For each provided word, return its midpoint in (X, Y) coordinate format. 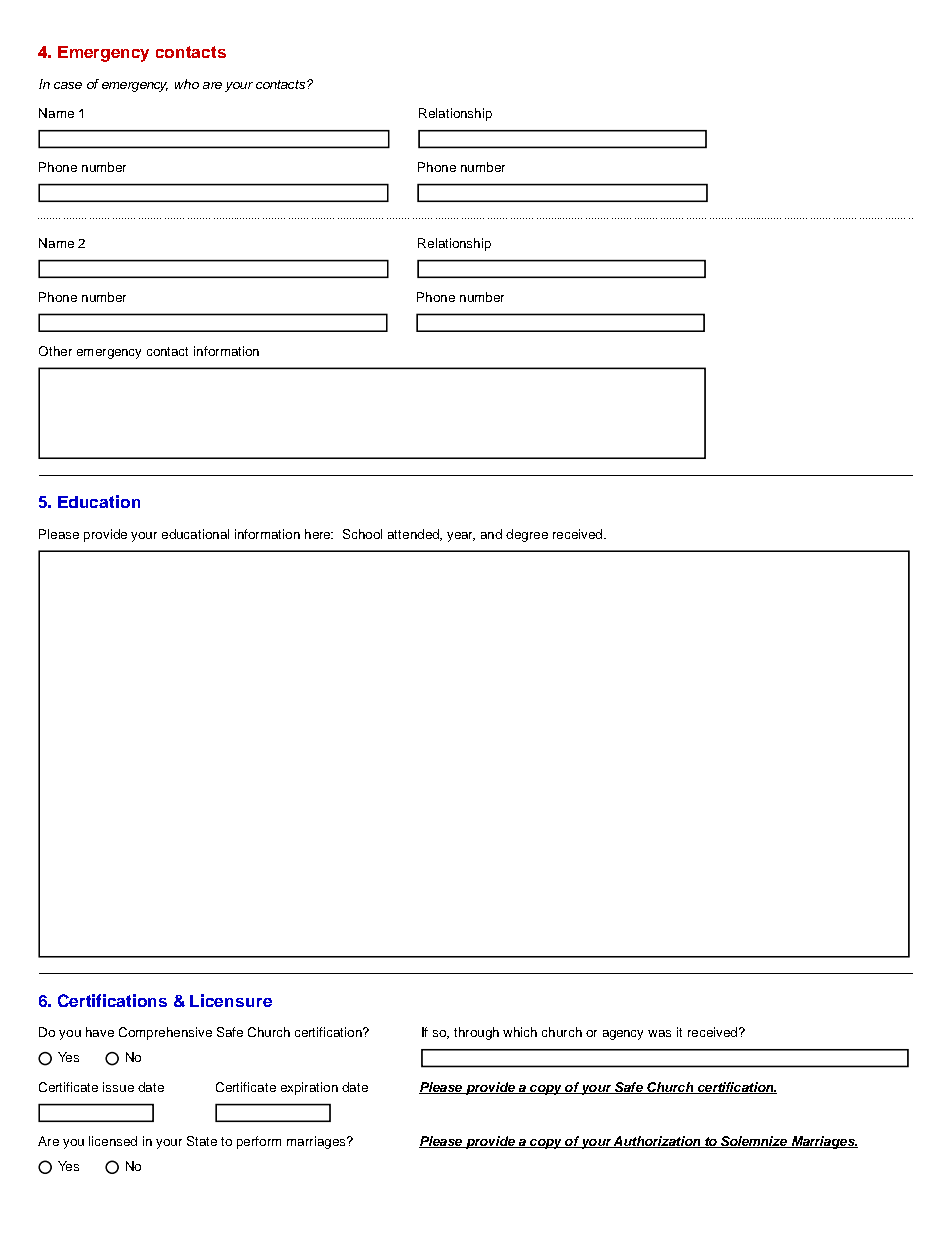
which (520, 1032)
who (187, 84)
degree (527, 535)
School (362, 534)
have (100, 1032)
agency (623, 1035)
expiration (309, 1088)
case (68, 85)
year (461, 537)
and (491, 534)
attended (414, 535)
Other (55, 351)
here (319, 534)
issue (118, 1087)
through (476, 1033)
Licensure (231, 1000)
